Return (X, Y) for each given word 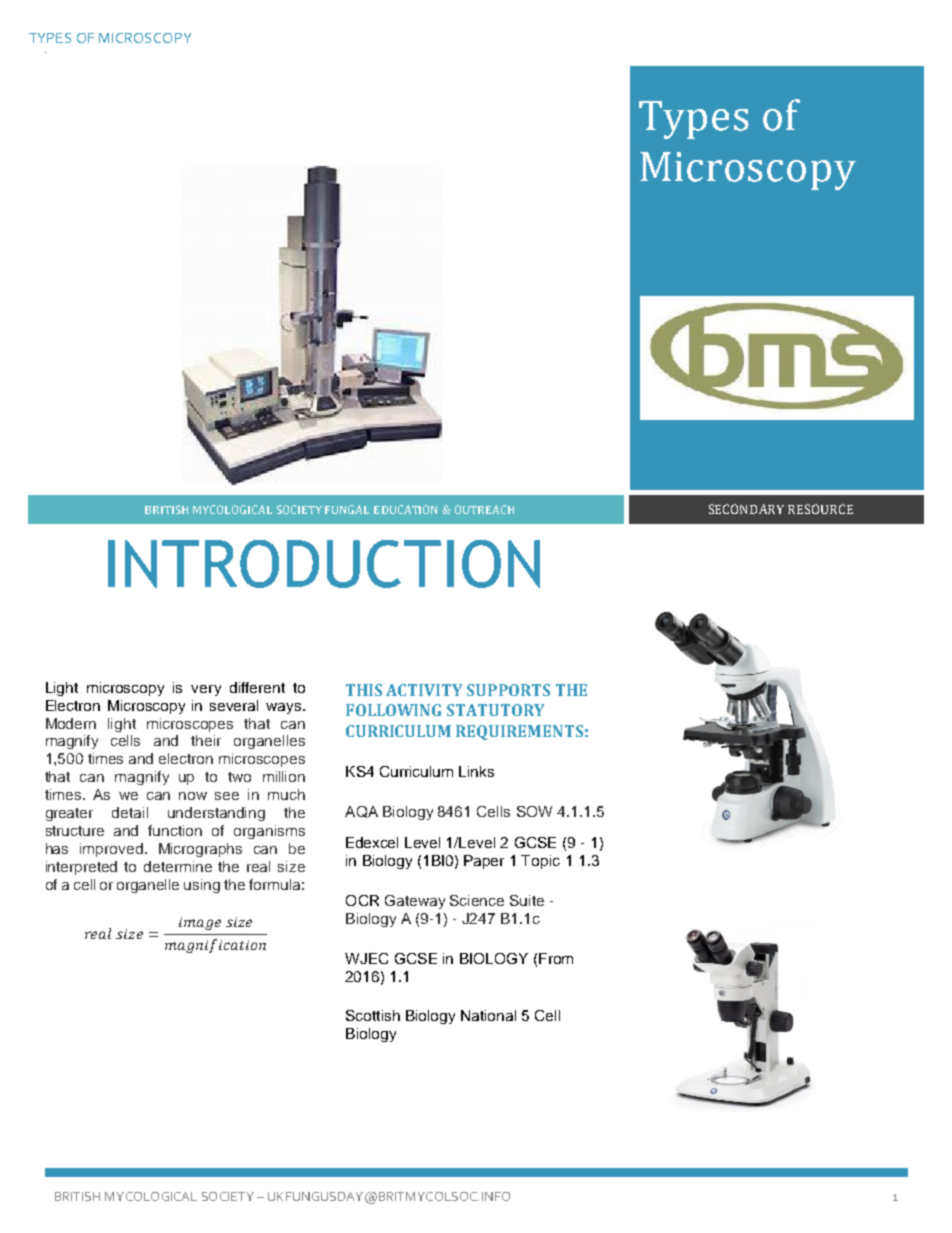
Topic (540, 862)
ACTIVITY (424, 690)
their (206, 740)
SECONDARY (746, 509)
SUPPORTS (508, 690)
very (206, 690)
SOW (534, 811)
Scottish (373, 1015)
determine (178, 866)
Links (476, 771)
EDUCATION (405, 509)
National (488, 1015)
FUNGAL (347, 509)
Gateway (415, 902)
